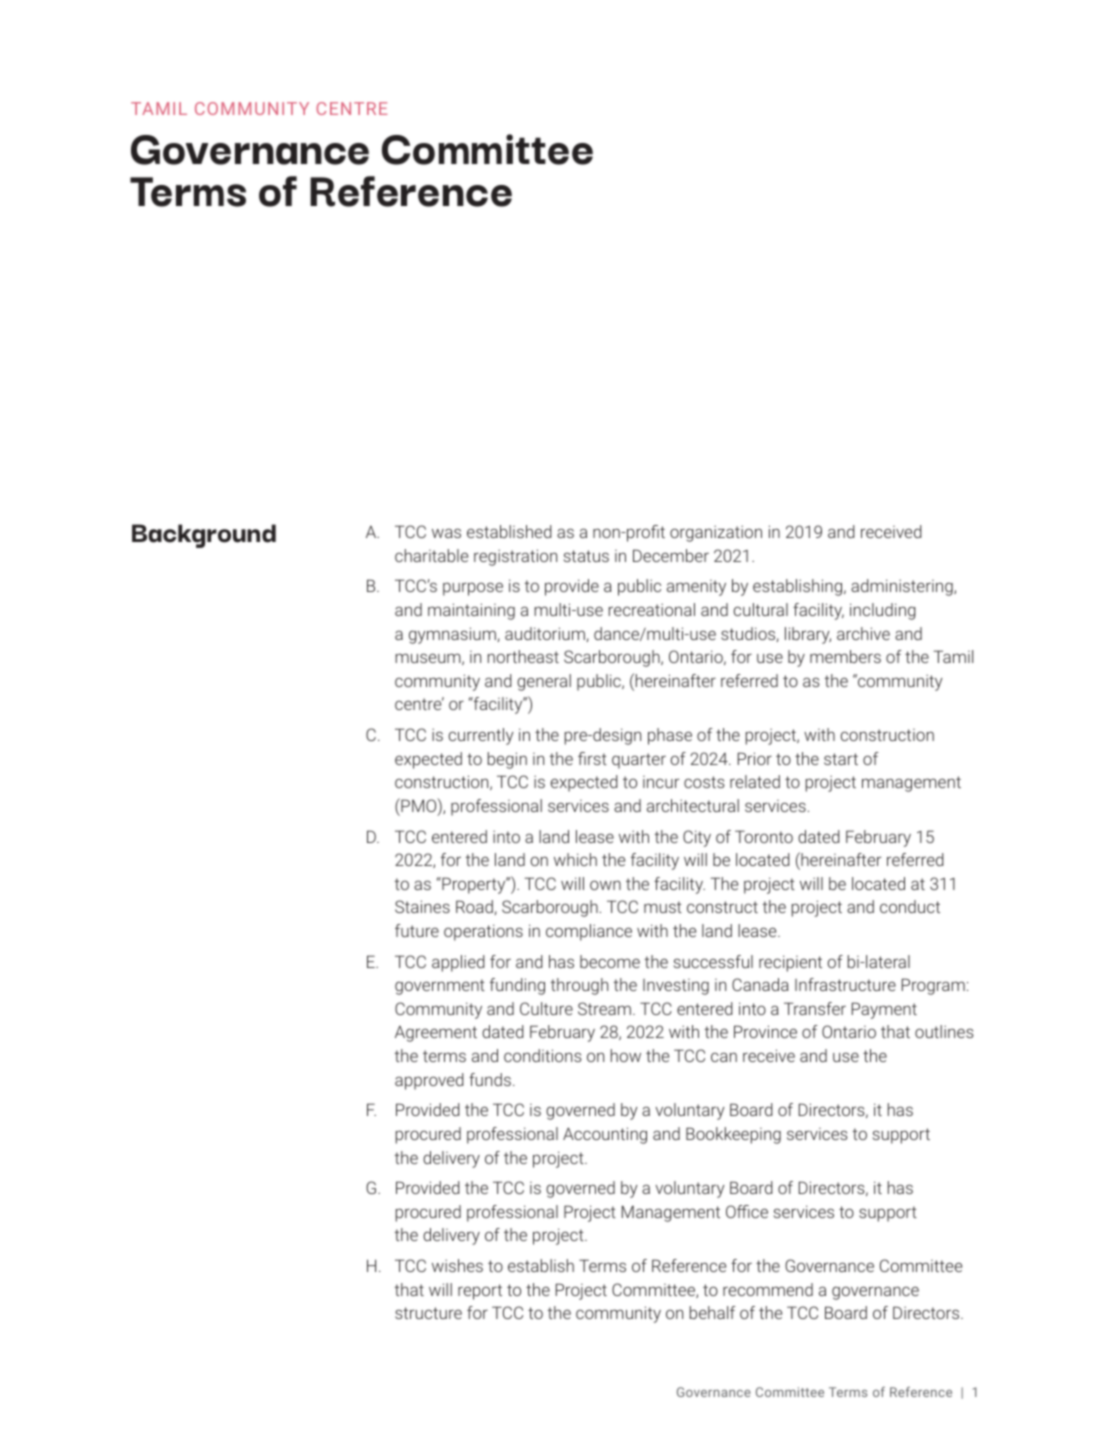  What do you see at coordinates (480, 1292) in the screenshot?
I see `report` at bounding box center [480, 1292].
